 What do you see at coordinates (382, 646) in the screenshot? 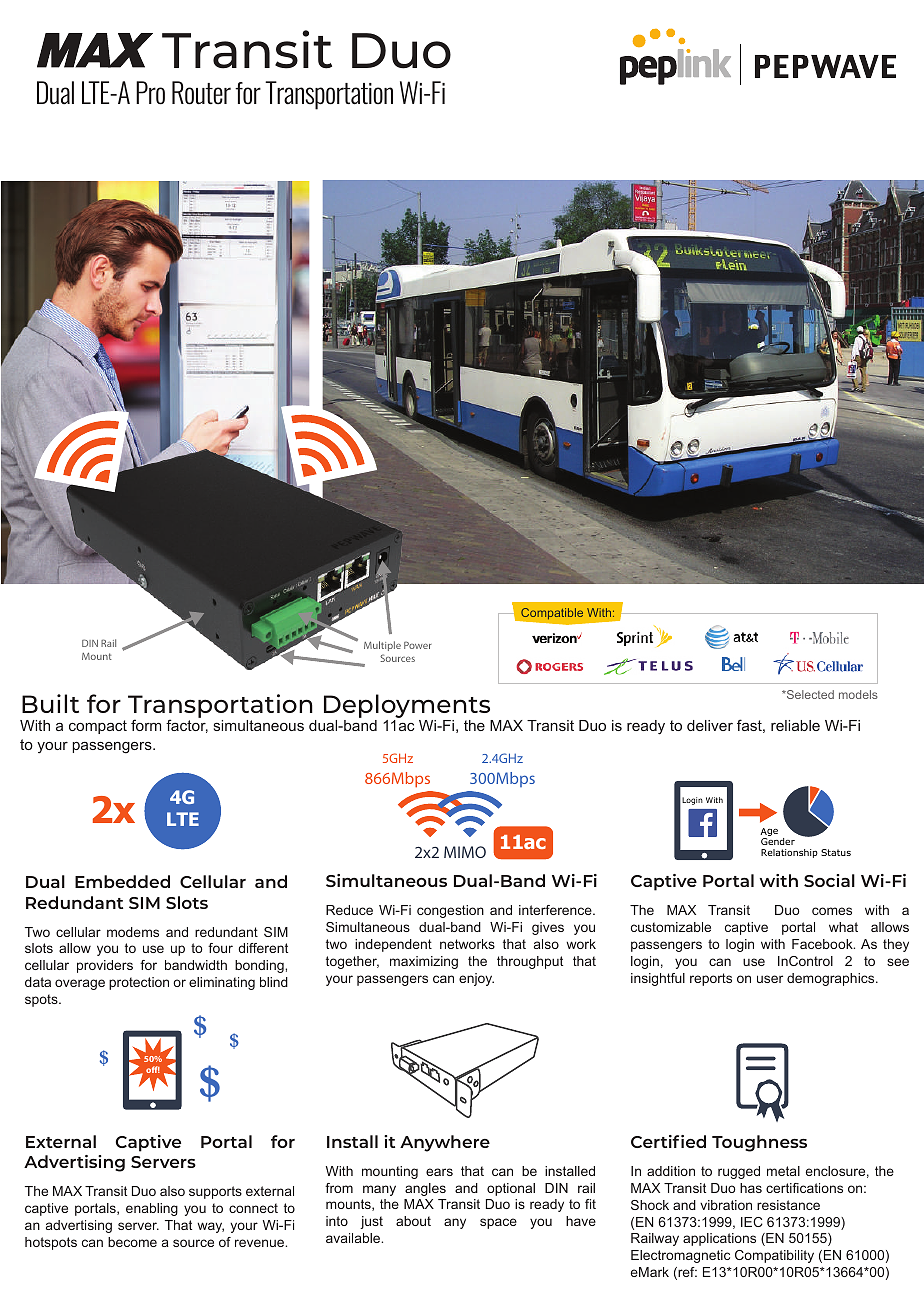
I see `Multiple` at bounding box center [382, 646].
